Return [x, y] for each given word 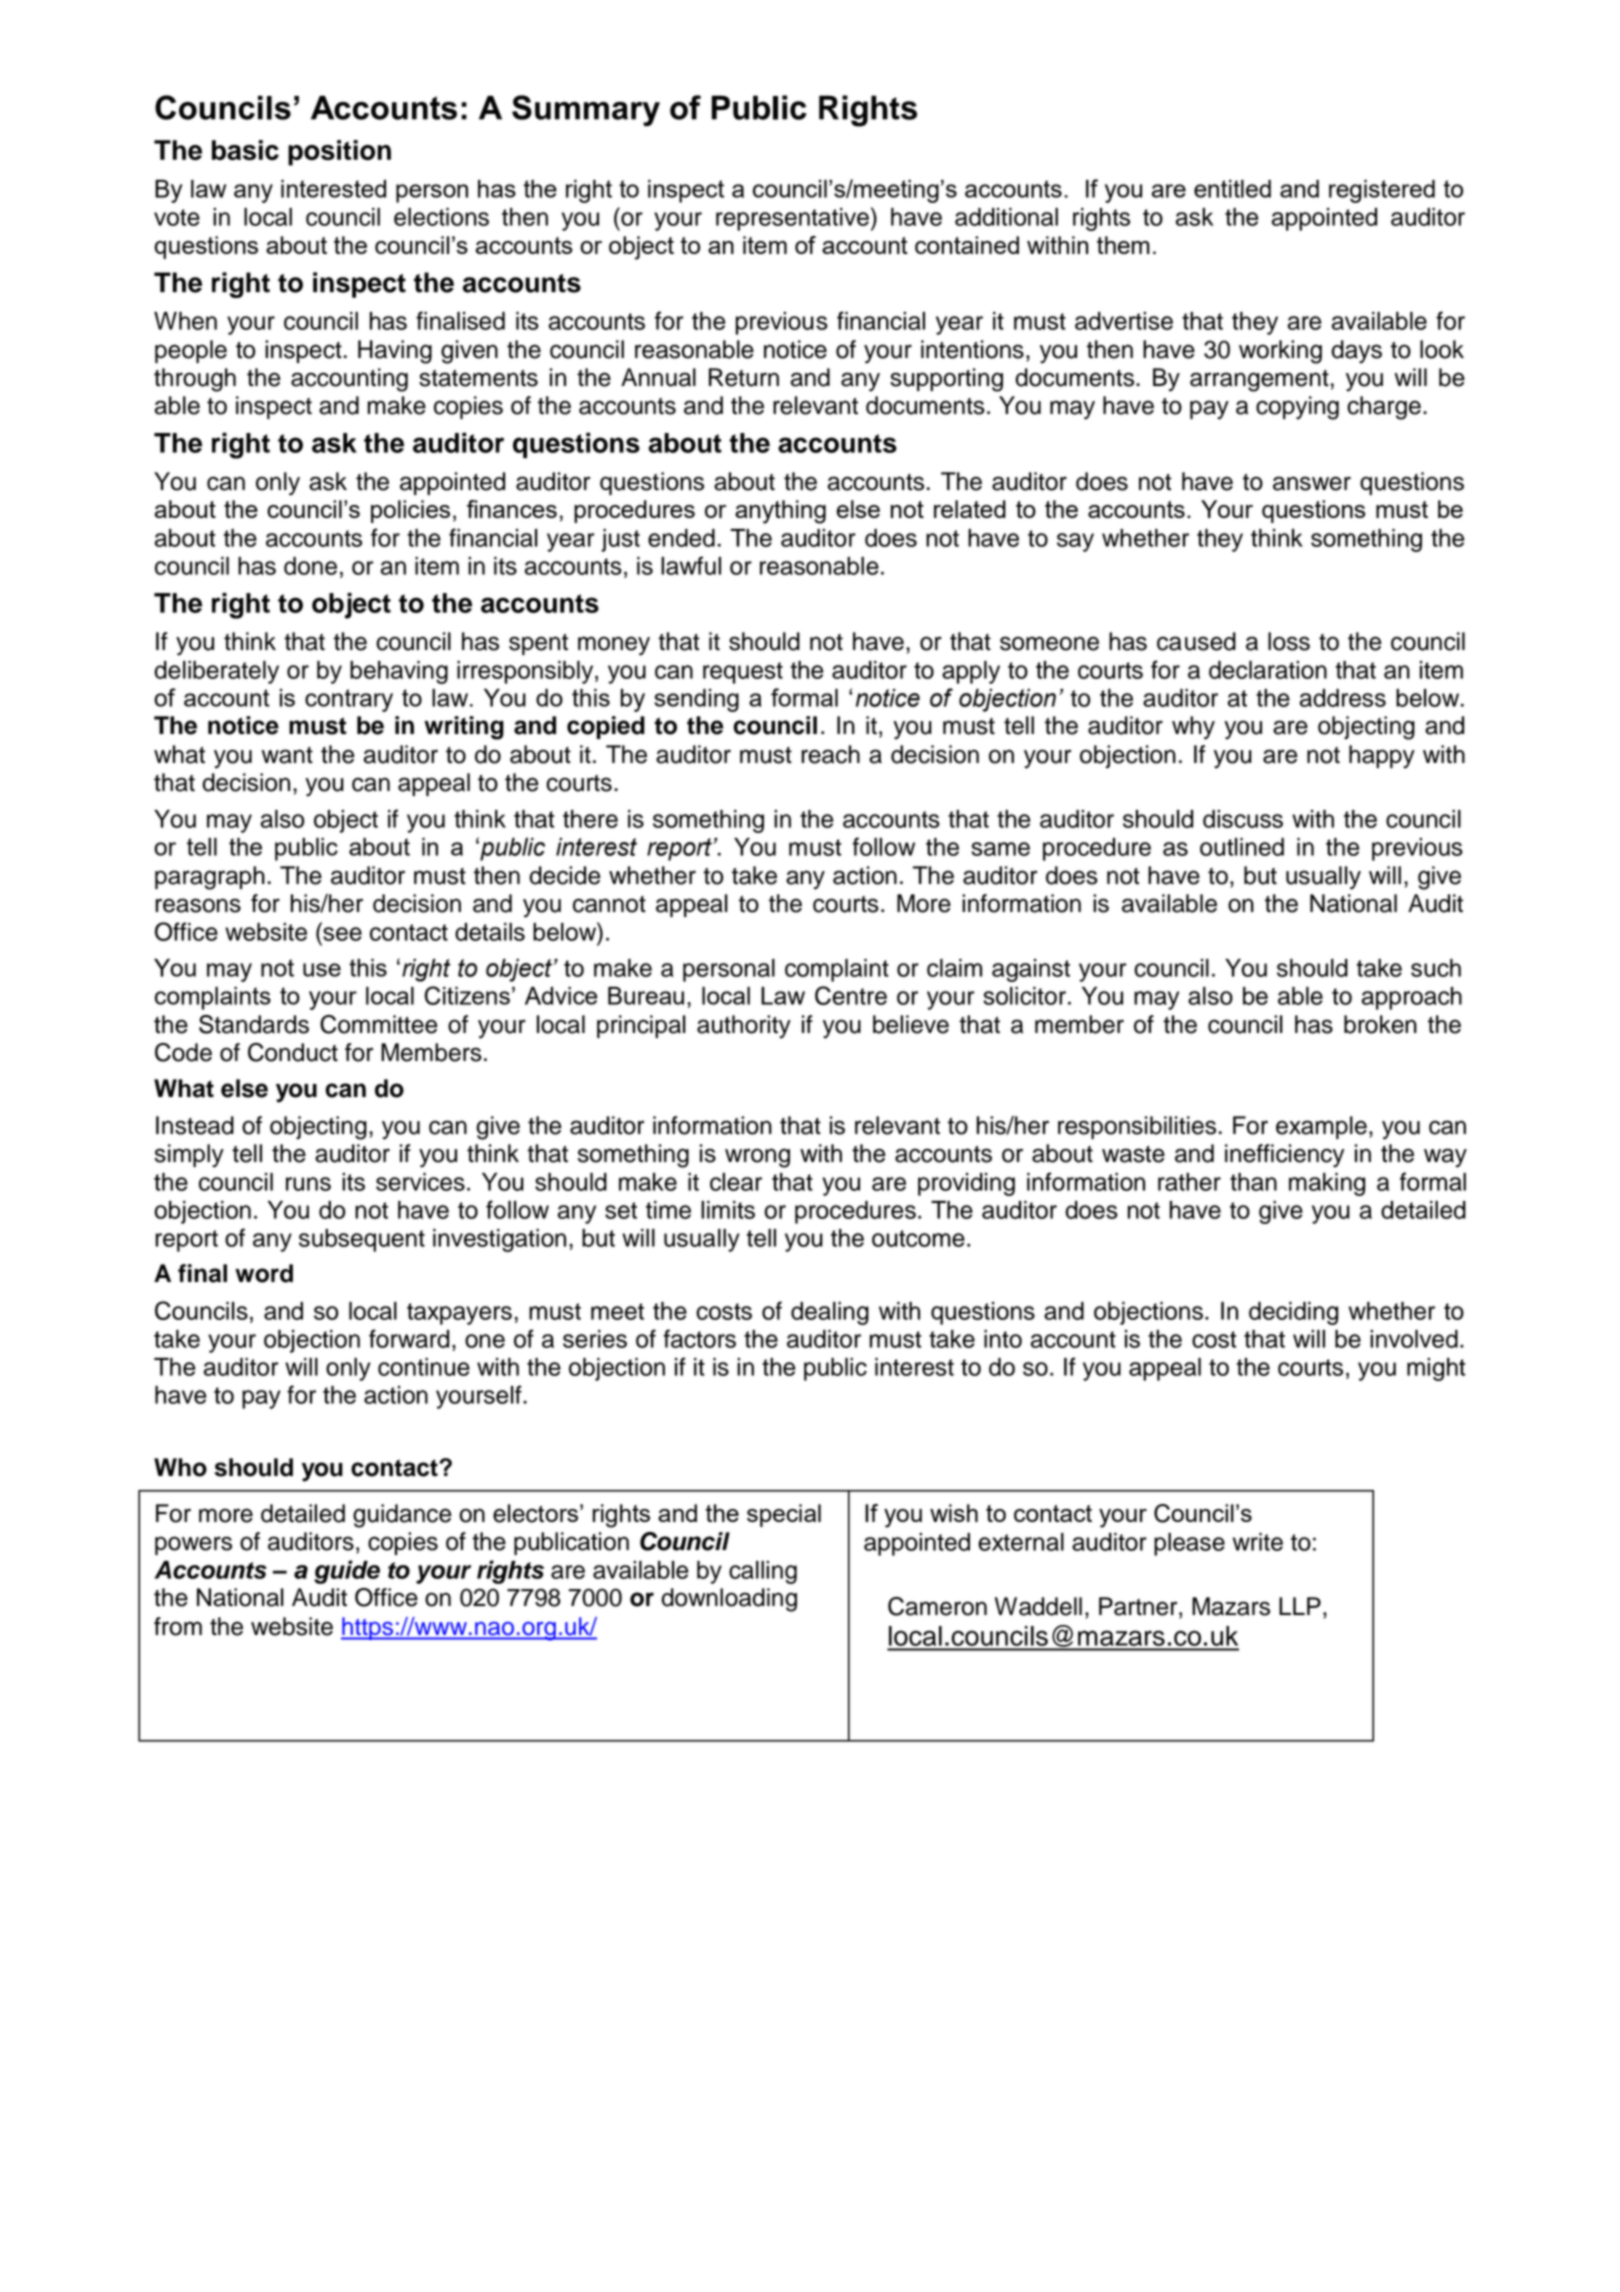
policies [410, 511]
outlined [1242, 847]
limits [728, 1210]
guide [347, 1572]
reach [831, 754]
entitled [1232, 189]
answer [1312, 483]
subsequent [362, 1240]
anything [780, 512]
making [1327, 1184]
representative [792, 219]
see [342, 934]
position [339, 153]
